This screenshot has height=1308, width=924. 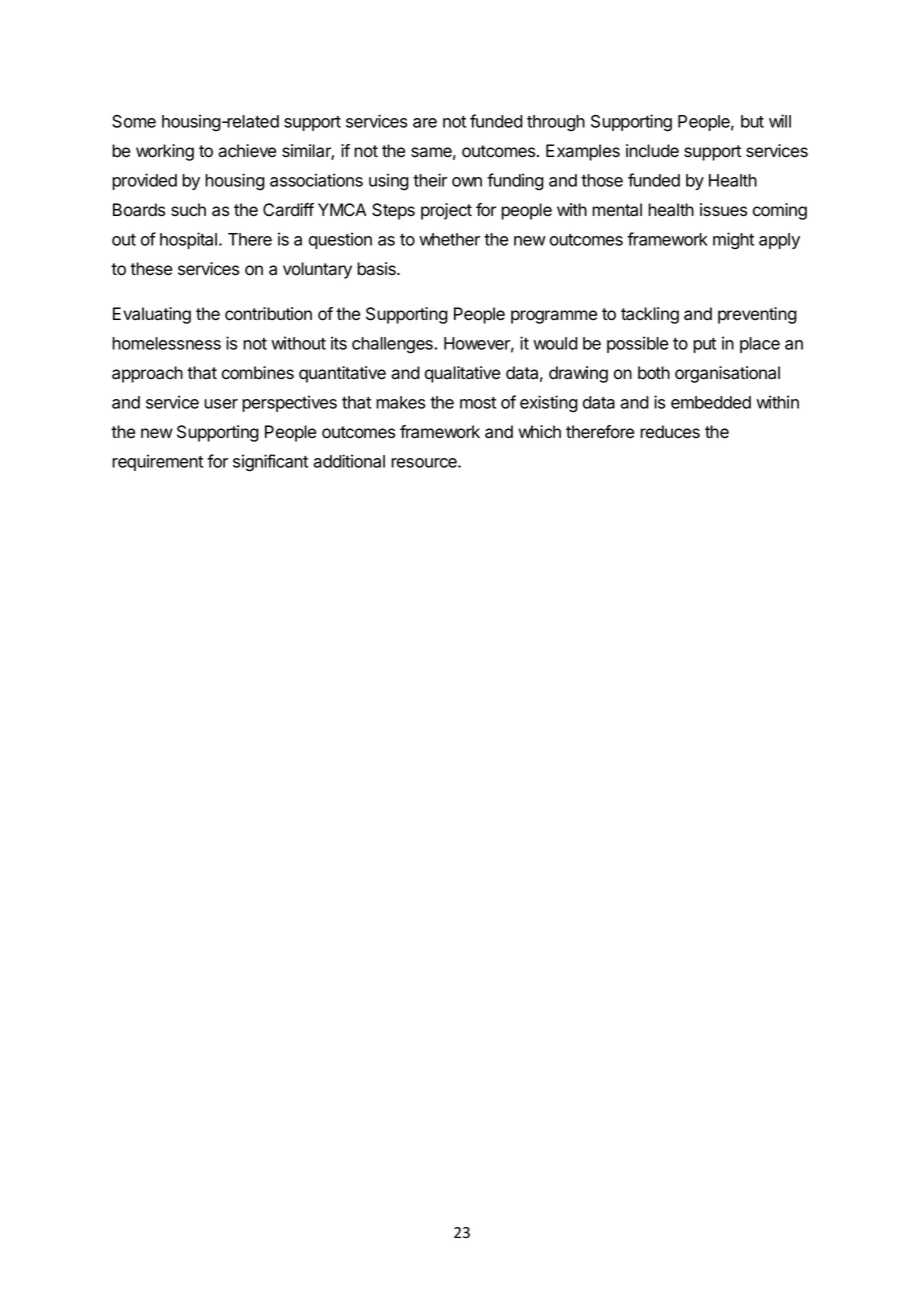 I want to click on are, so click(x=425, y=123).
